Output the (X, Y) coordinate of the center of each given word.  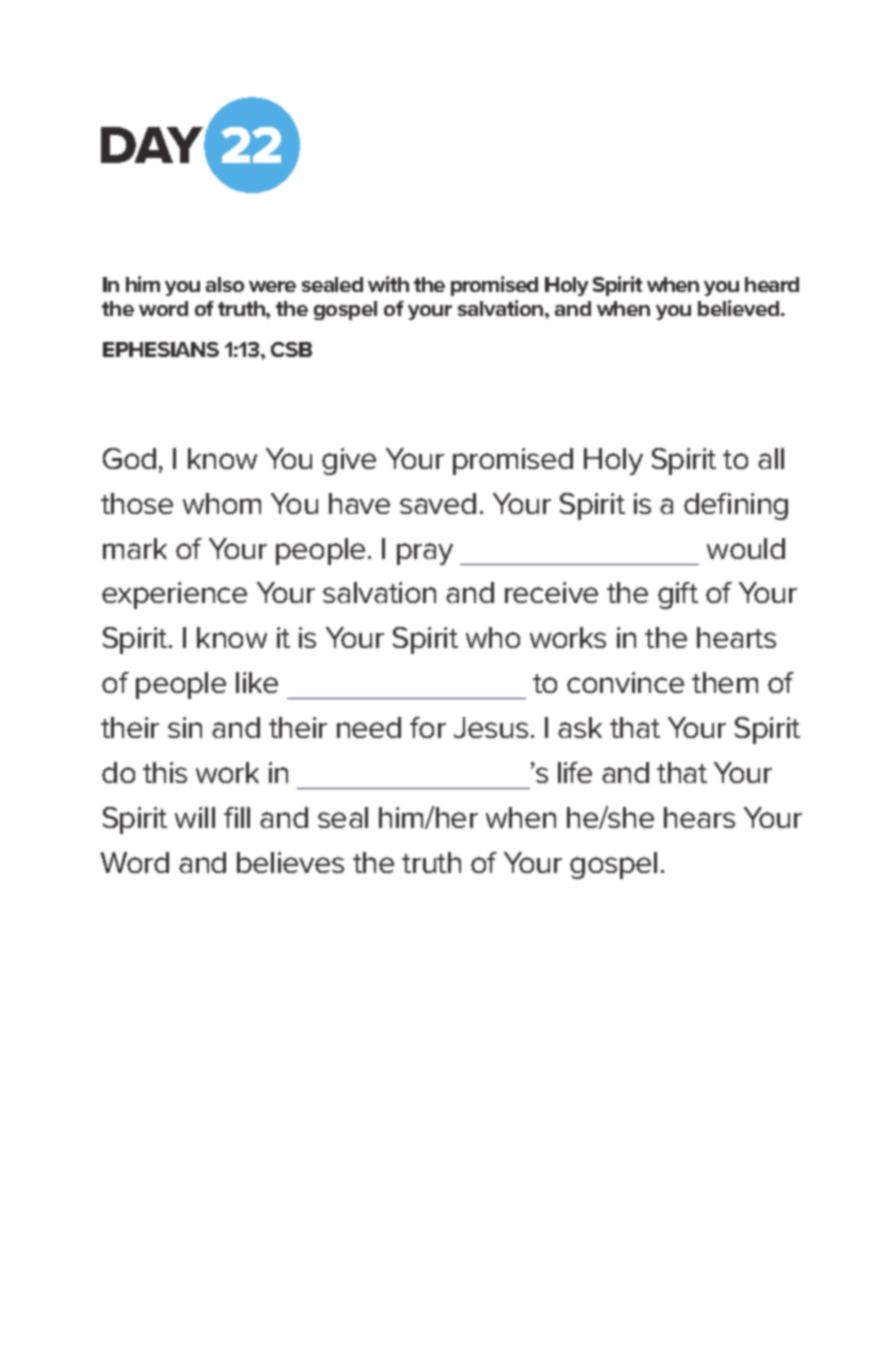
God (129, 458)
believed (740, 308)
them (725, 682)
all (771, 458)
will (195, 817)
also (225, 284)
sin (185, 727)
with (388, 284)
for (428, 727)
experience (174, 595)
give (349, 461)
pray (425, 554)
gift (678, 595)
